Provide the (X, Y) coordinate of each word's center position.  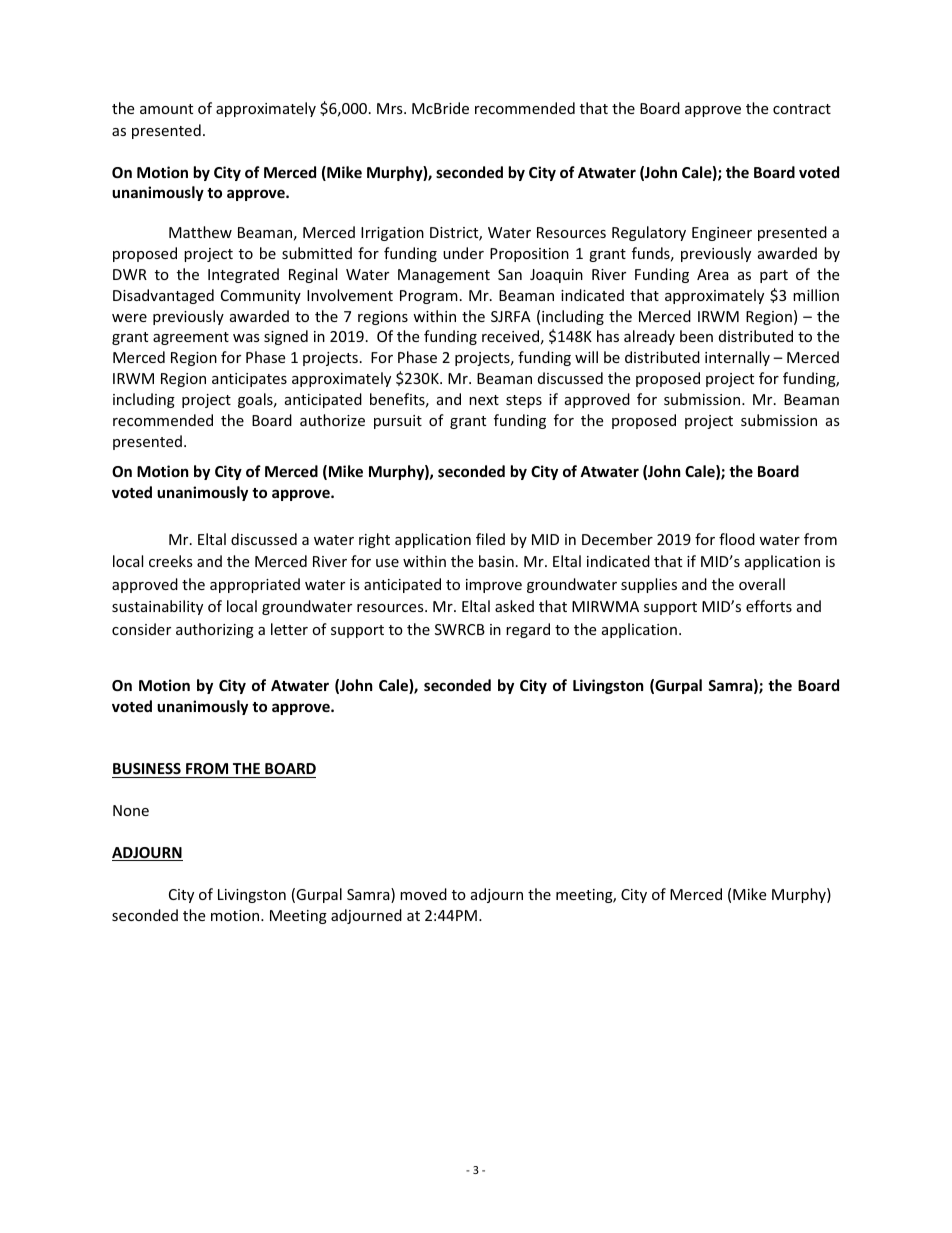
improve (494, 586)
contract (802, 109)
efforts (769, 606)
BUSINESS (147, 770)
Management (444, 276)
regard (528, 630)
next (484, 400)
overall (762, 584)
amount (166, 109)
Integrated (243, 275)
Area (713, 274)
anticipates (249, 380)
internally (737, 358)
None (131, 810)
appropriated (255, 585)
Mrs (391, 108)
